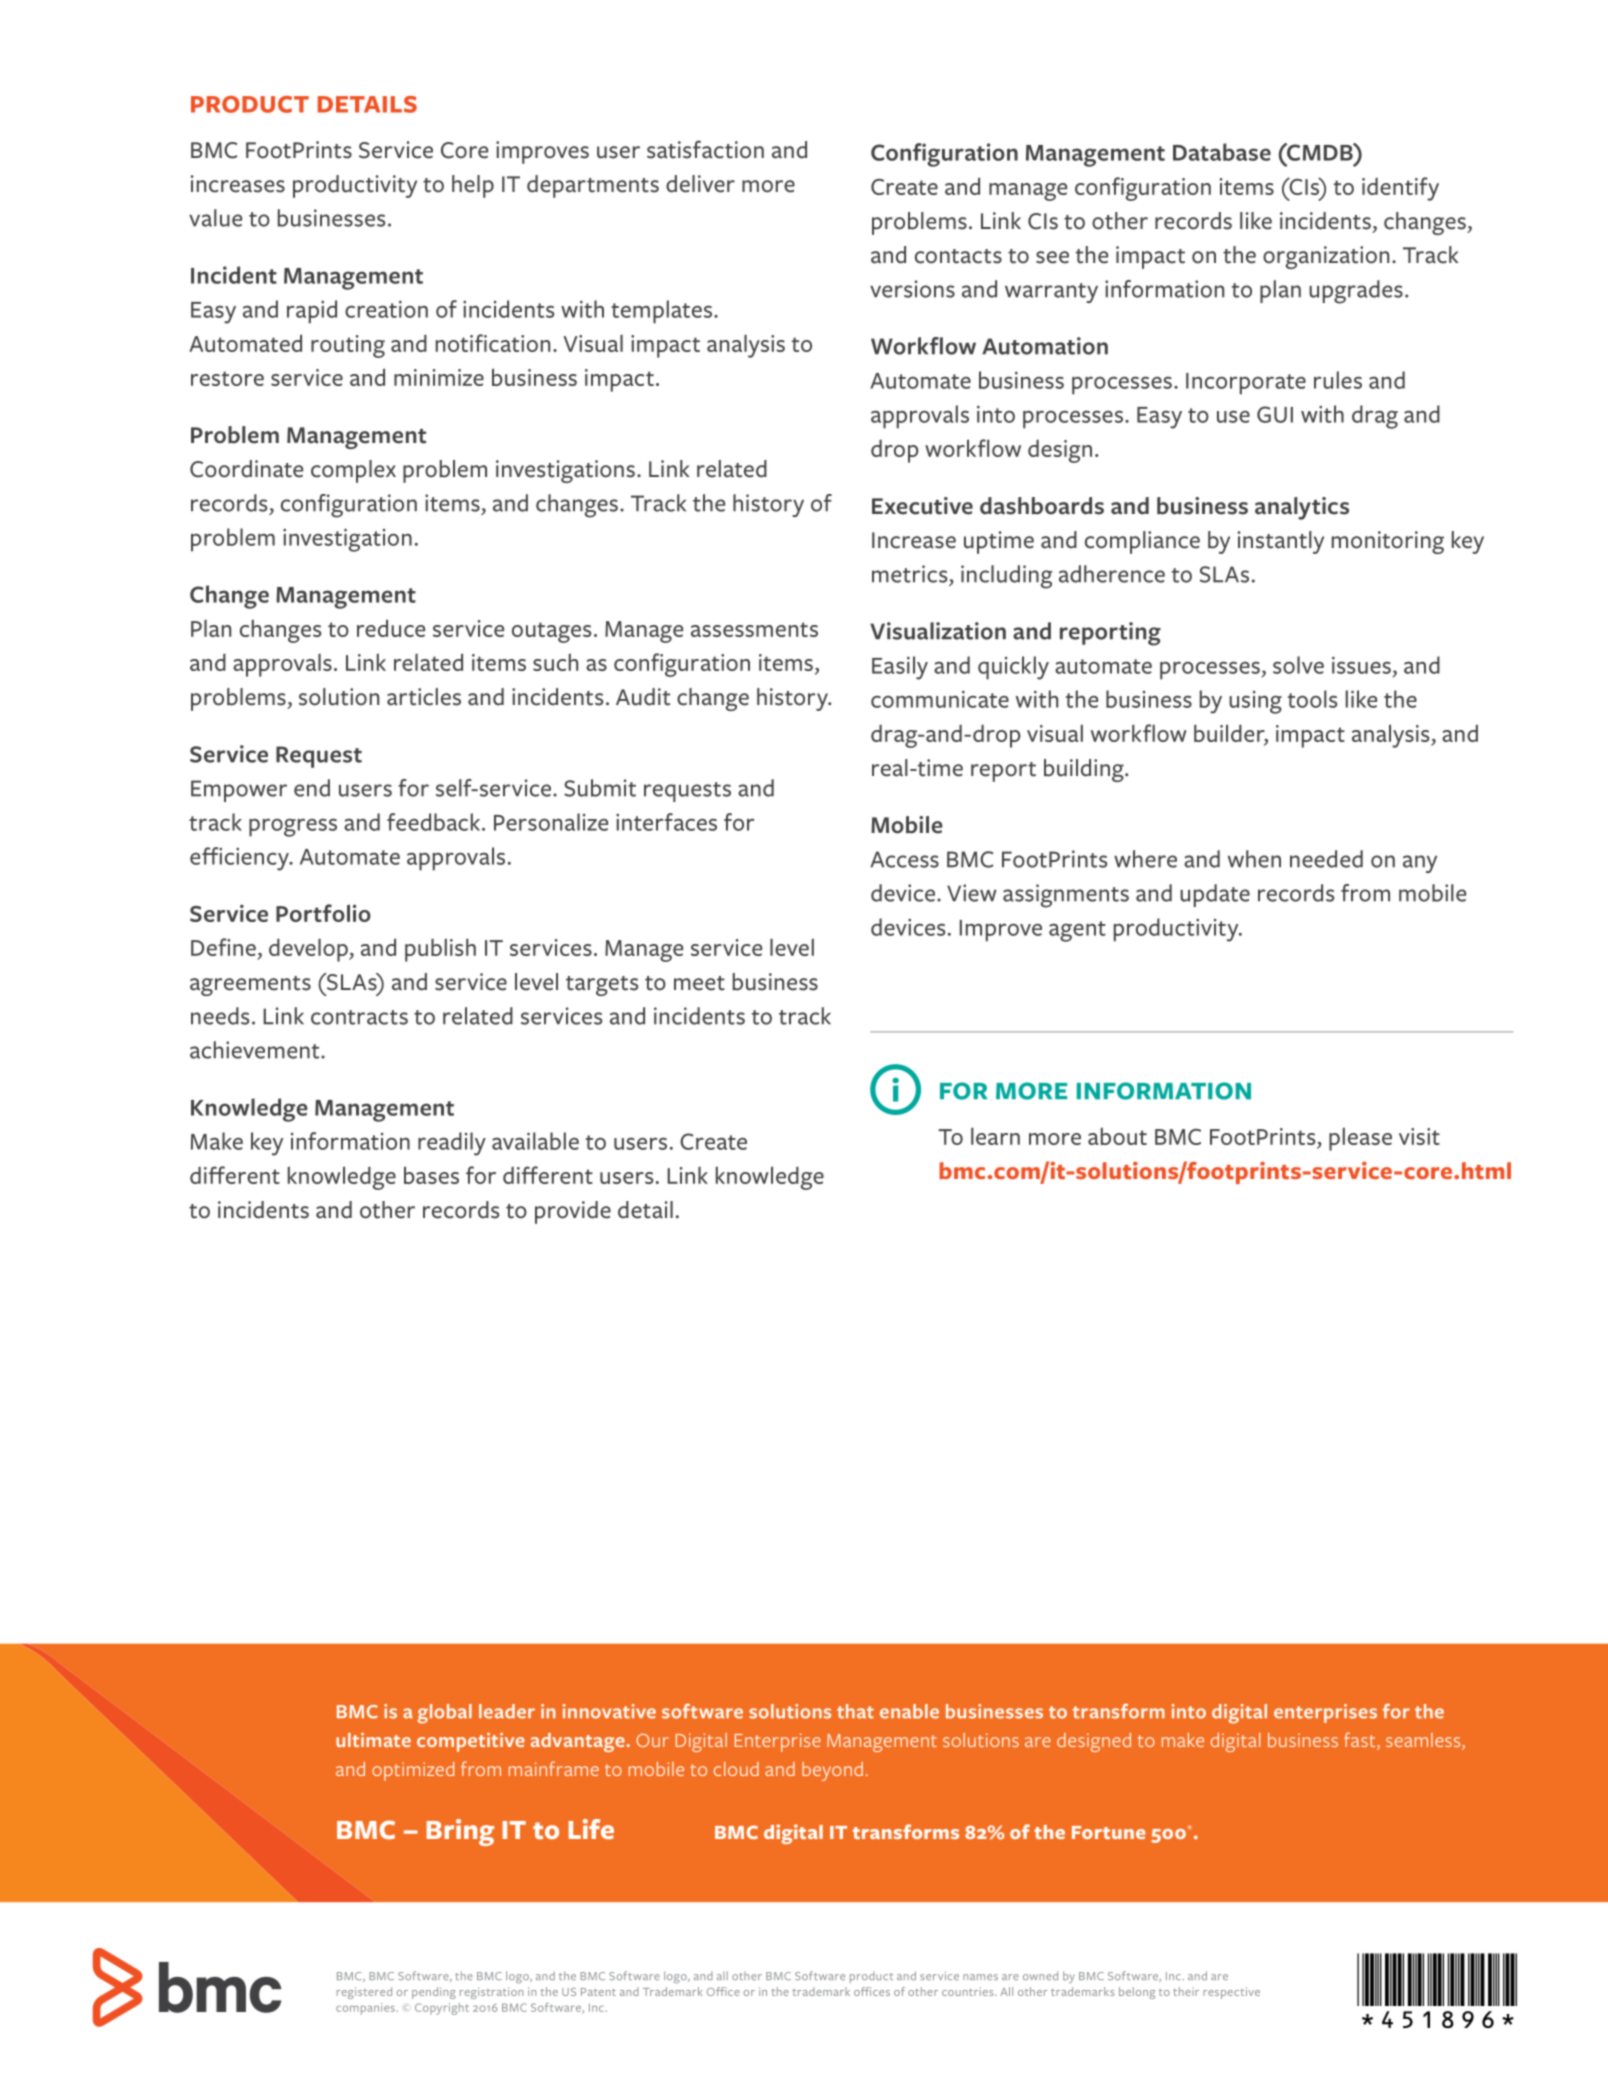 The image size is (1608, 2081). What do you see at coordinates (969, 1991) in the screenshot?
I see `countries` at bounding box center [969, 1991].
